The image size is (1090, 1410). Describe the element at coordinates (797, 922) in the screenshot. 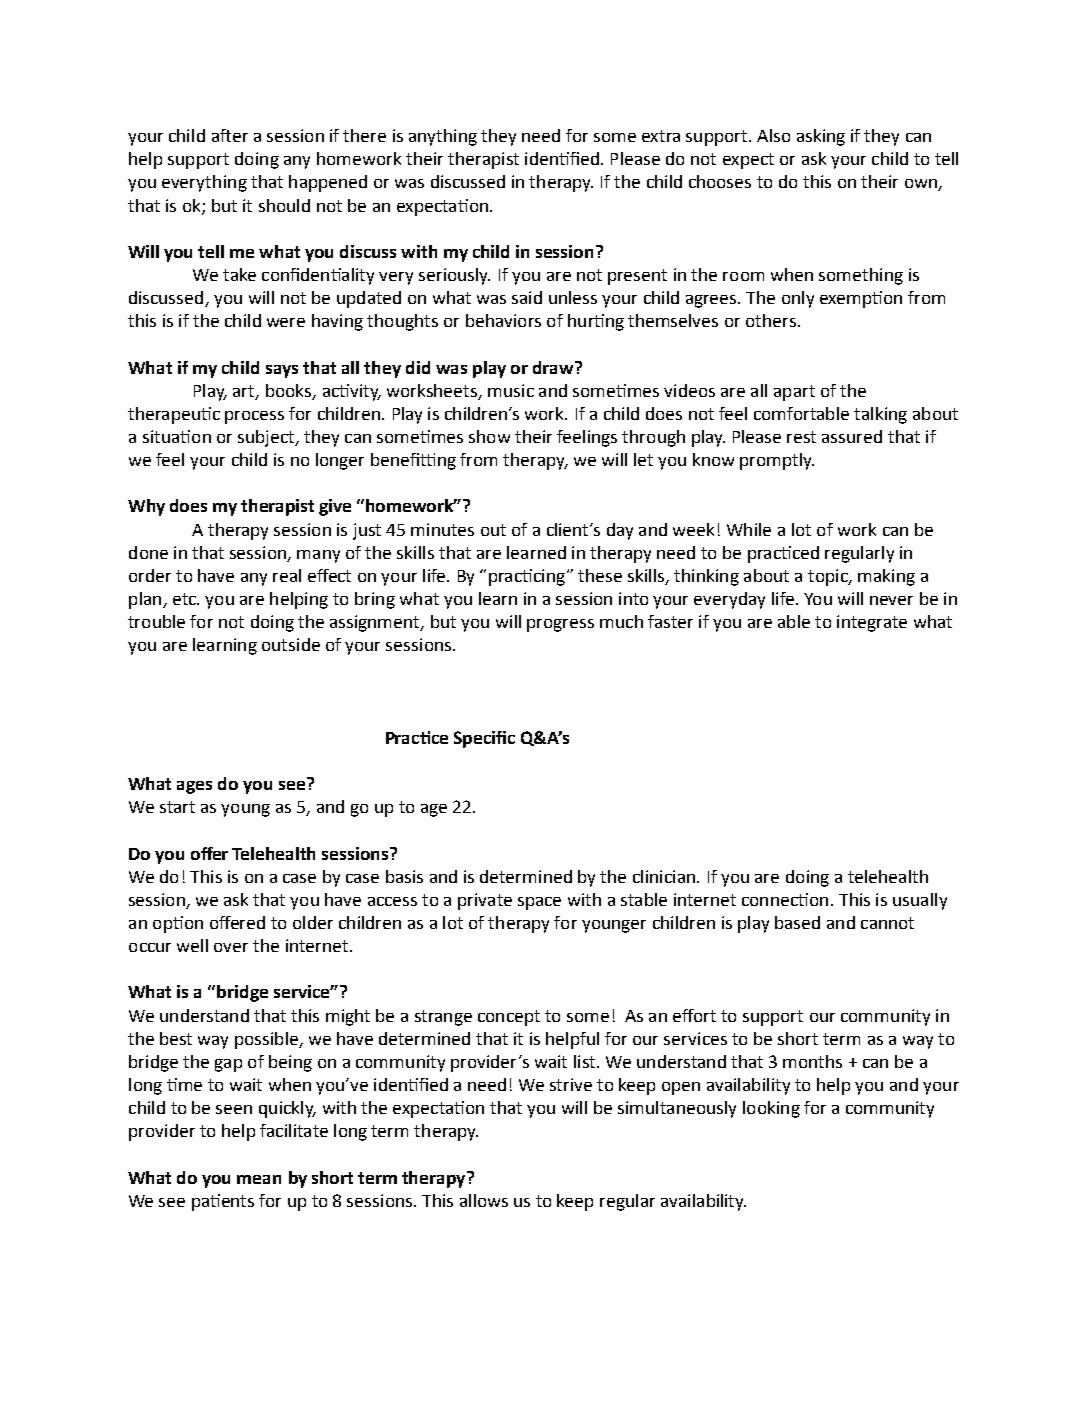

I see `based` at that location.
